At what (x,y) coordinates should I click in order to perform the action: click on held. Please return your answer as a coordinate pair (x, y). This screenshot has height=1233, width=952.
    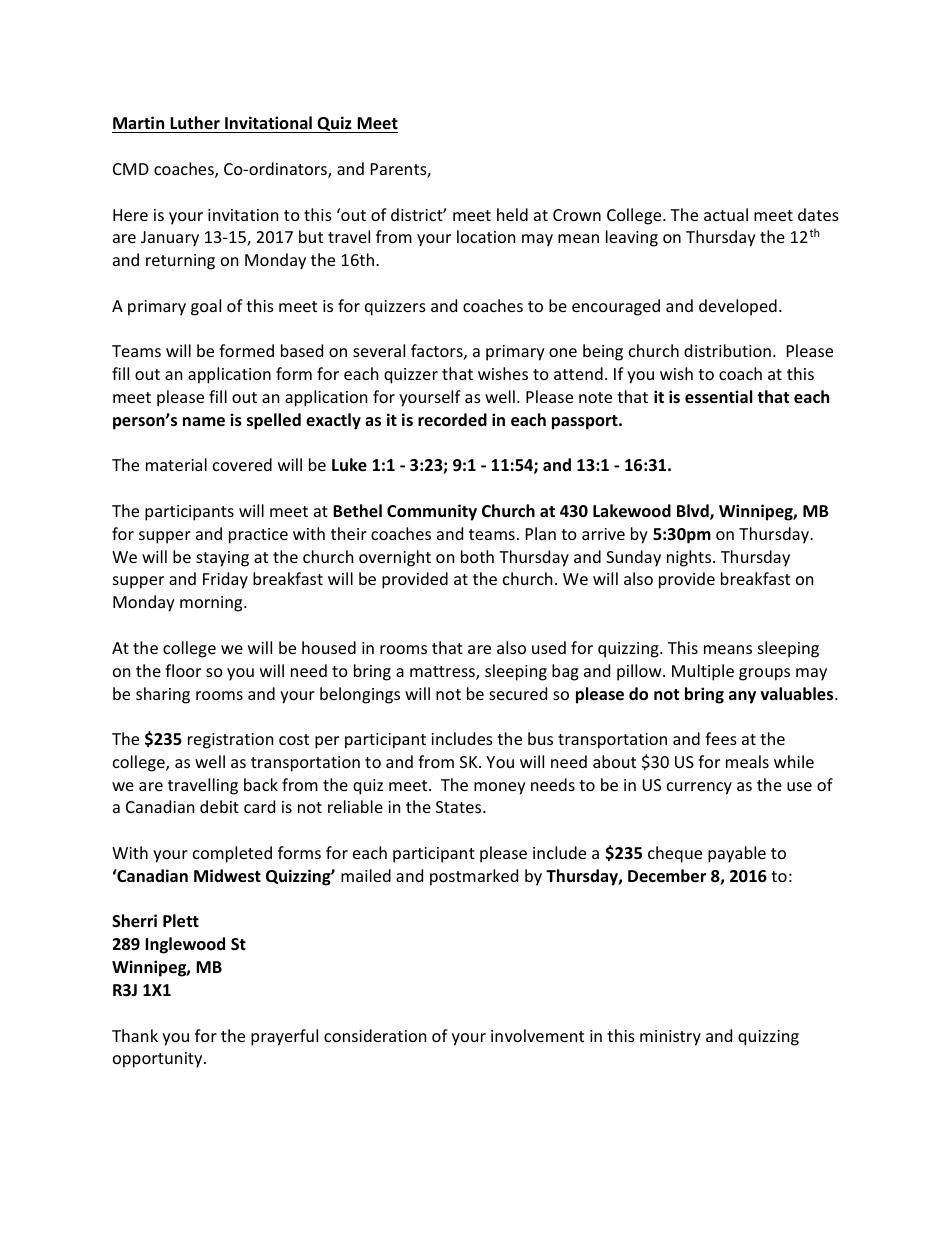
    Looking at the image, I should click on (512, 214).
